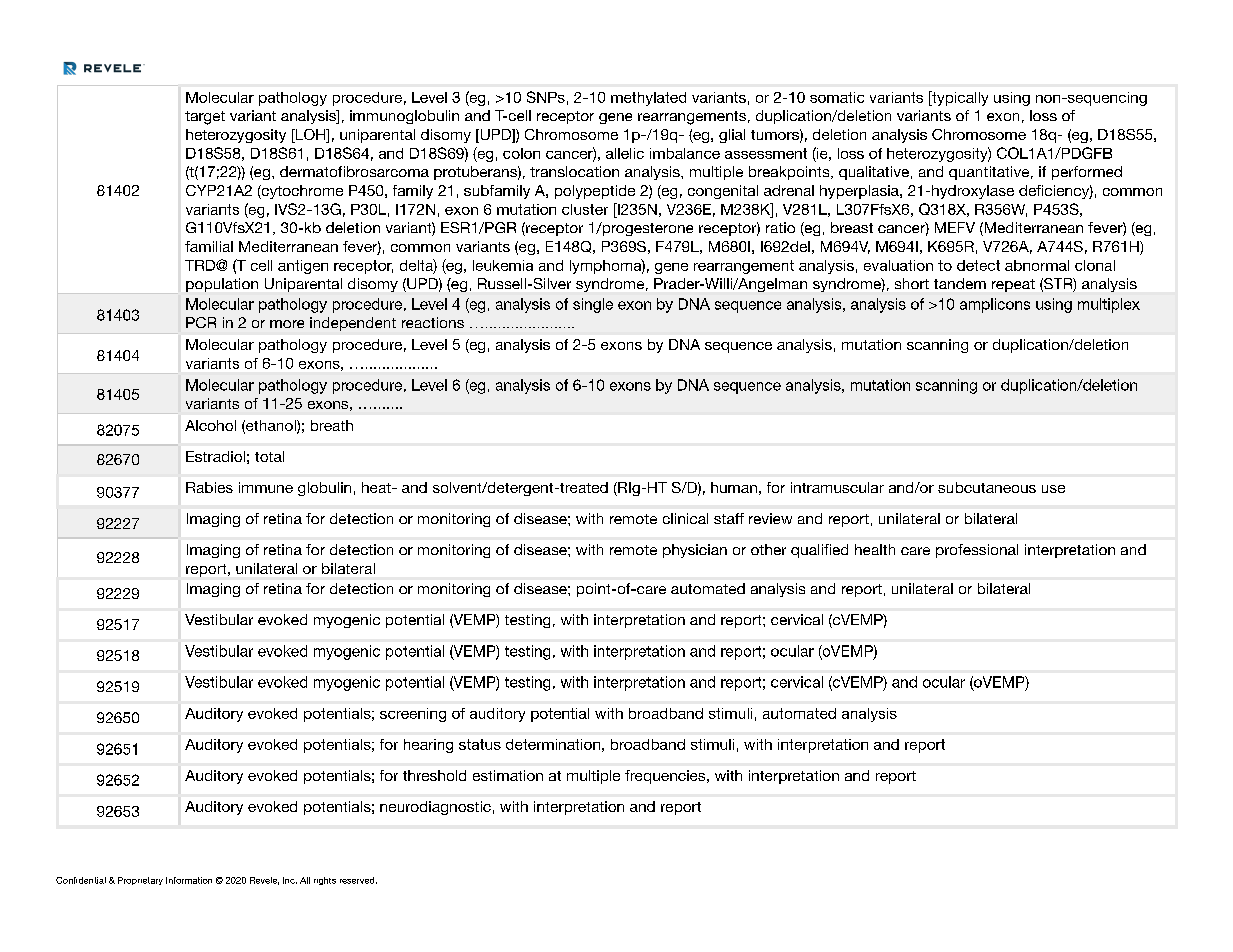 Image resolution: width=1233 pixels, height=952 pixels. I want to click on Rabies, so click(209, 487).
